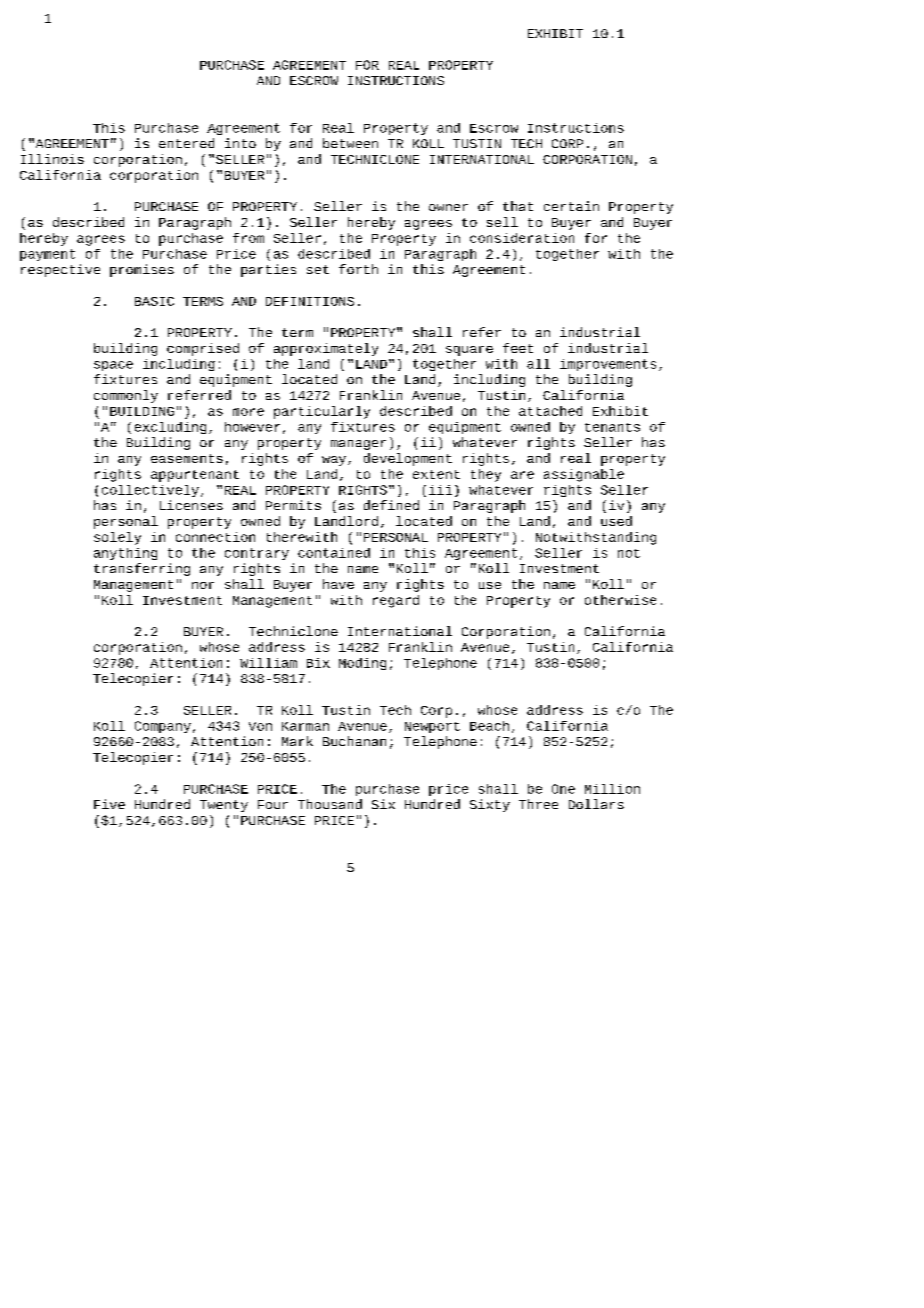 This screenshot has height=1308, width=924. Describe the element at coordinates (154, 301) in the screenshot. I see `BASIC` at that location.
